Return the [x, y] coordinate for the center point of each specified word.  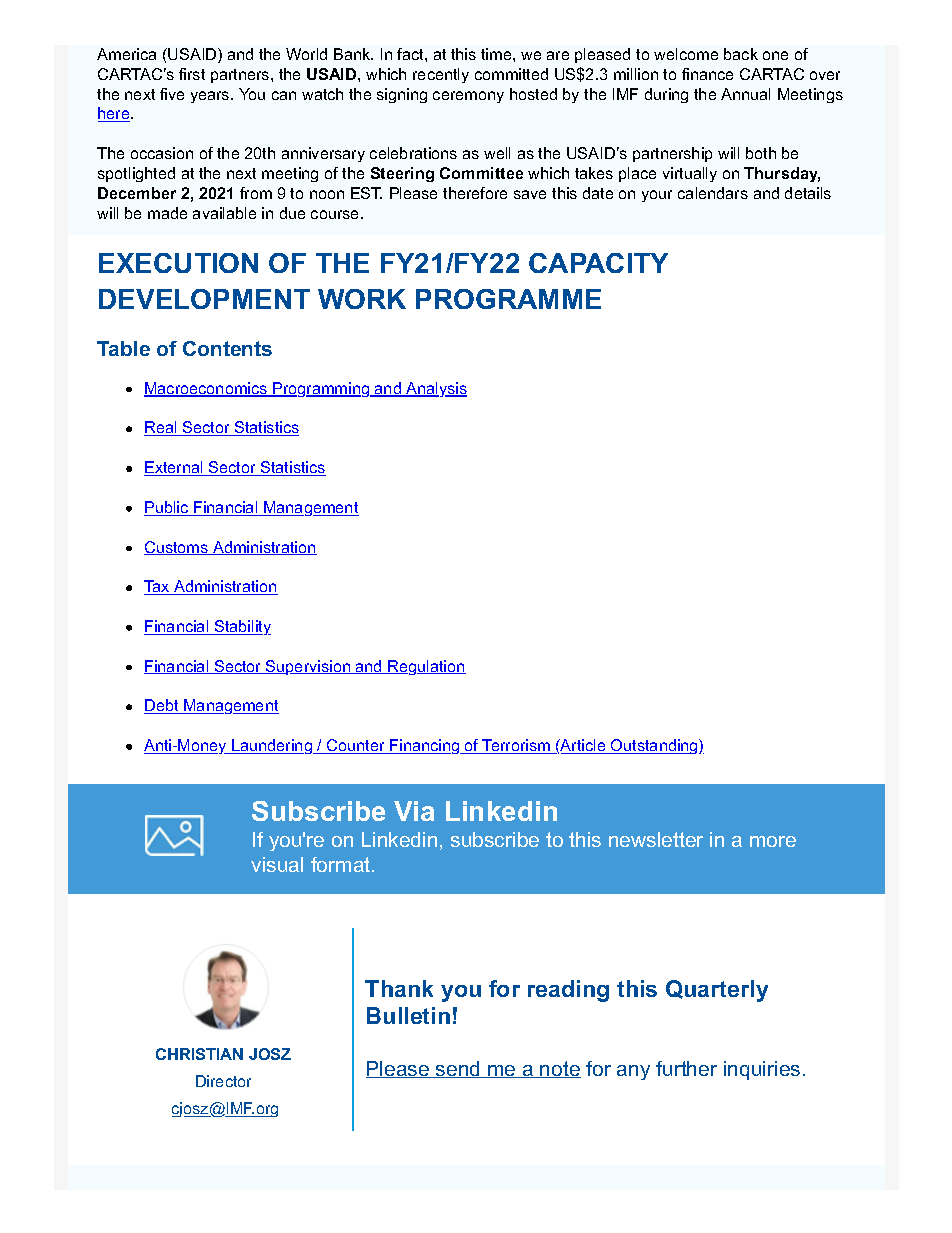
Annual [745, 94]
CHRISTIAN [199, 1054]
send [458, 1069]
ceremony [468, 97]
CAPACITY [598, 263]
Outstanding [654, 746]
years [211, 97]
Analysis [435, 389]
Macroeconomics [207, 389]
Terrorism [516, 746]
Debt [162, 706]
